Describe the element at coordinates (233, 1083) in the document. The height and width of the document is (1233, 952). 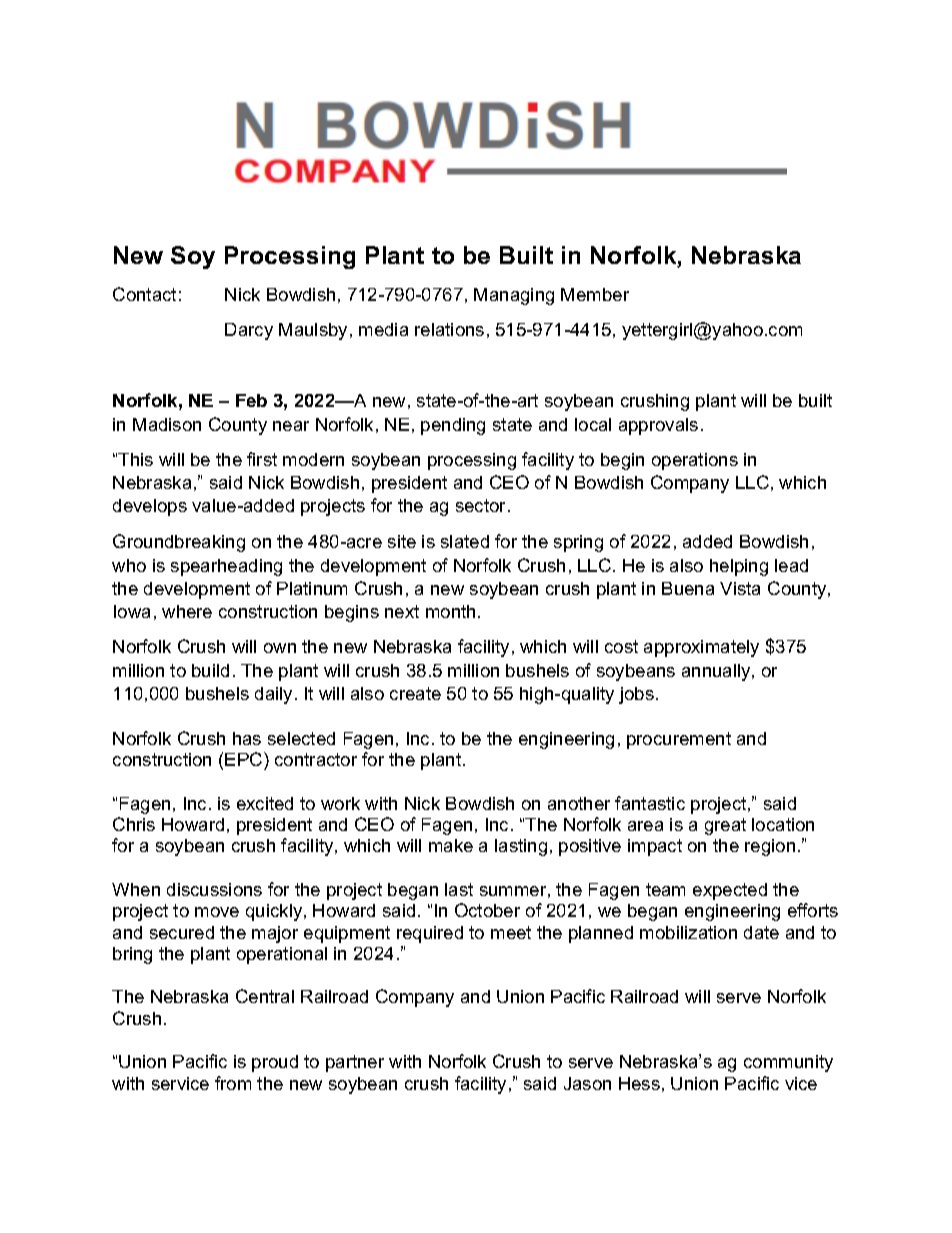
I see `from` at that location.
